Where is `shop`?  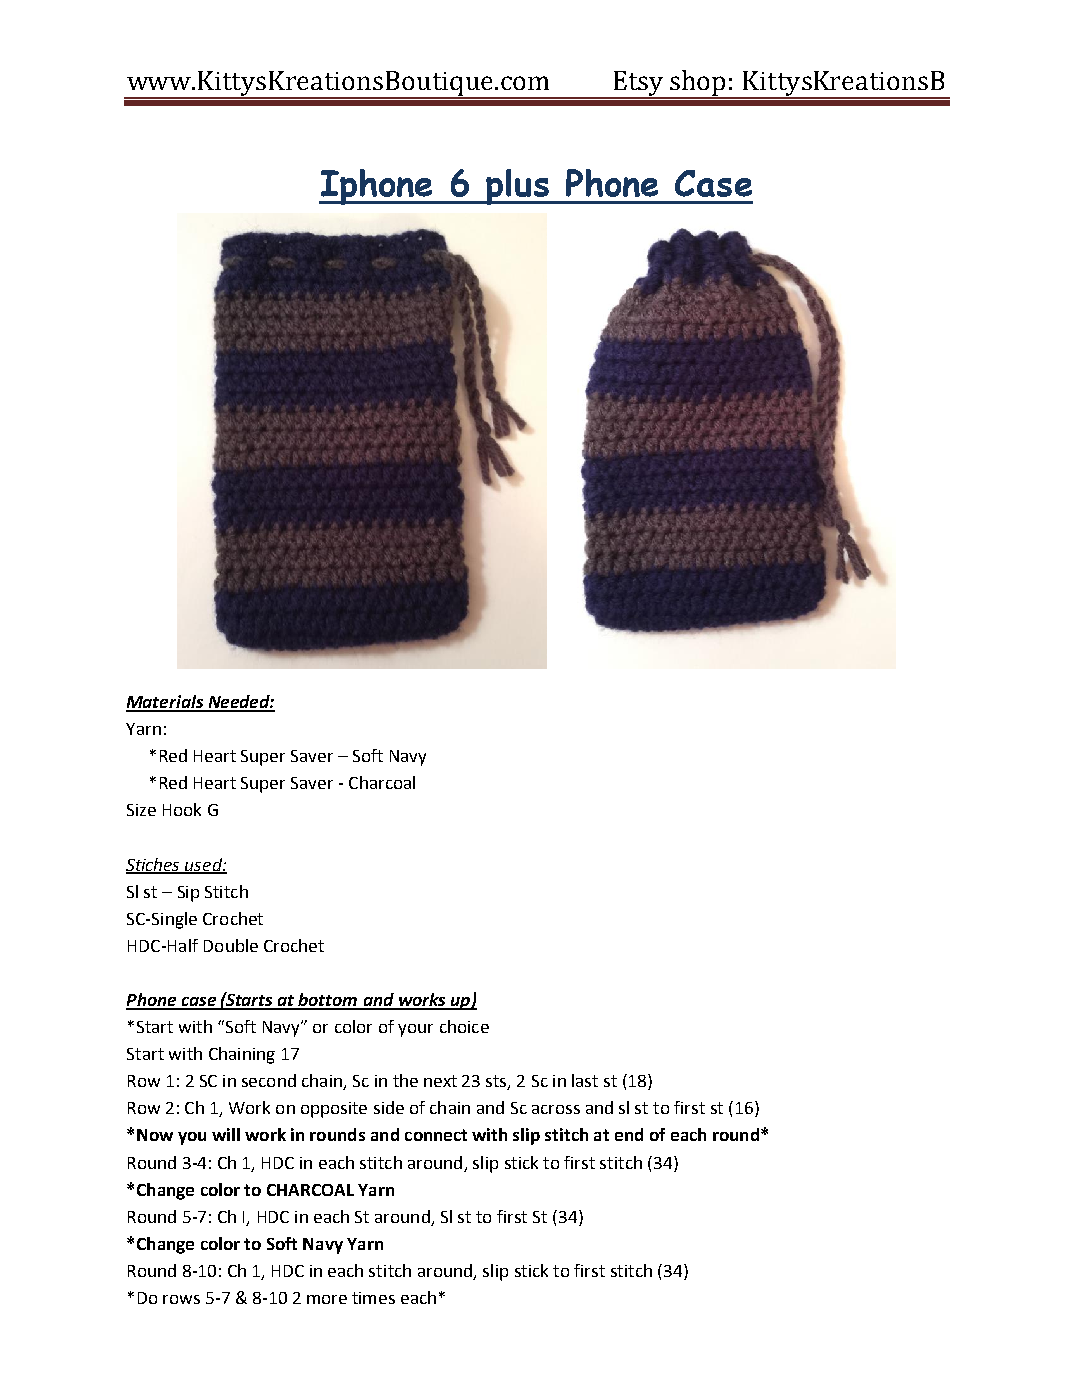 shop is located at coordinates (699, 84).
